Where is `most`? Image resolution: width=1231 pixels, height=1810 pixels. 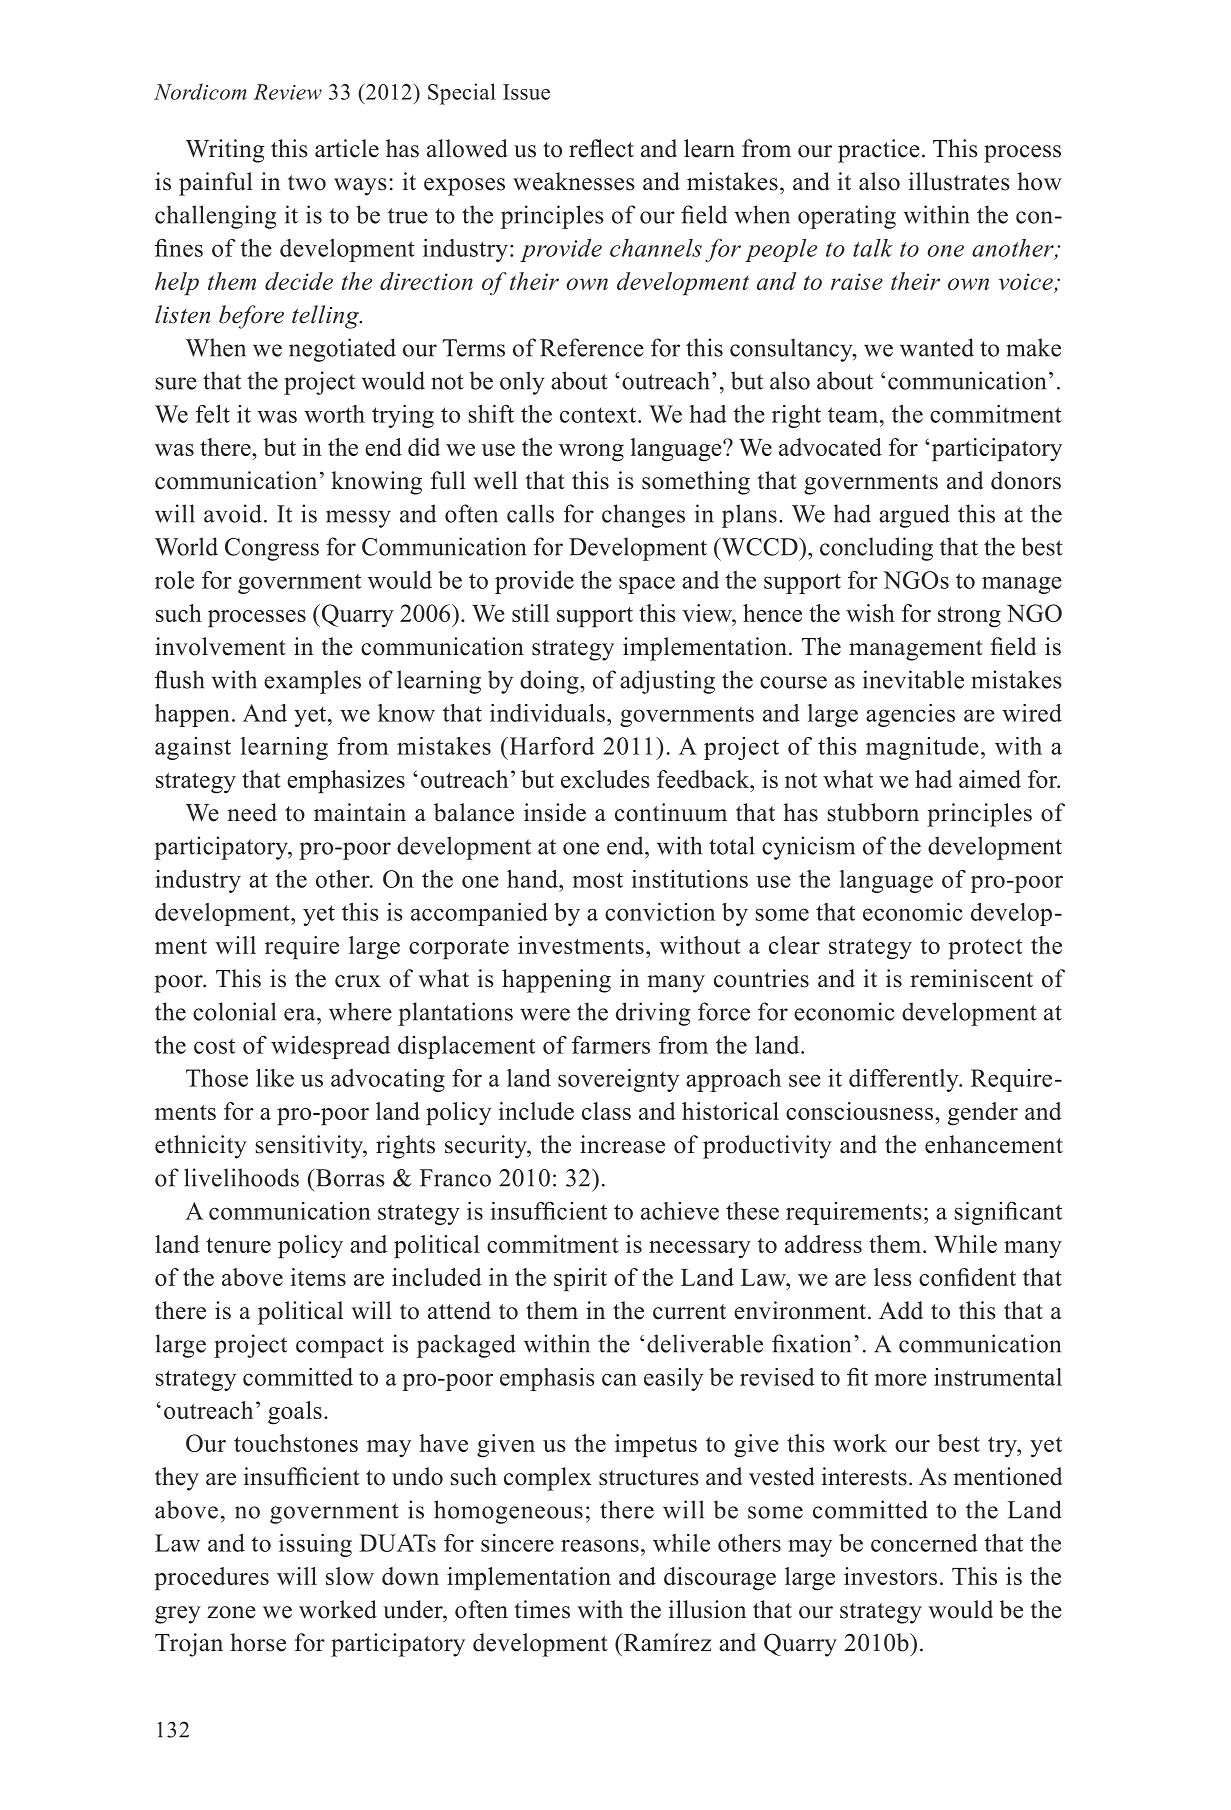
most is located at coordinates (597, 880).
